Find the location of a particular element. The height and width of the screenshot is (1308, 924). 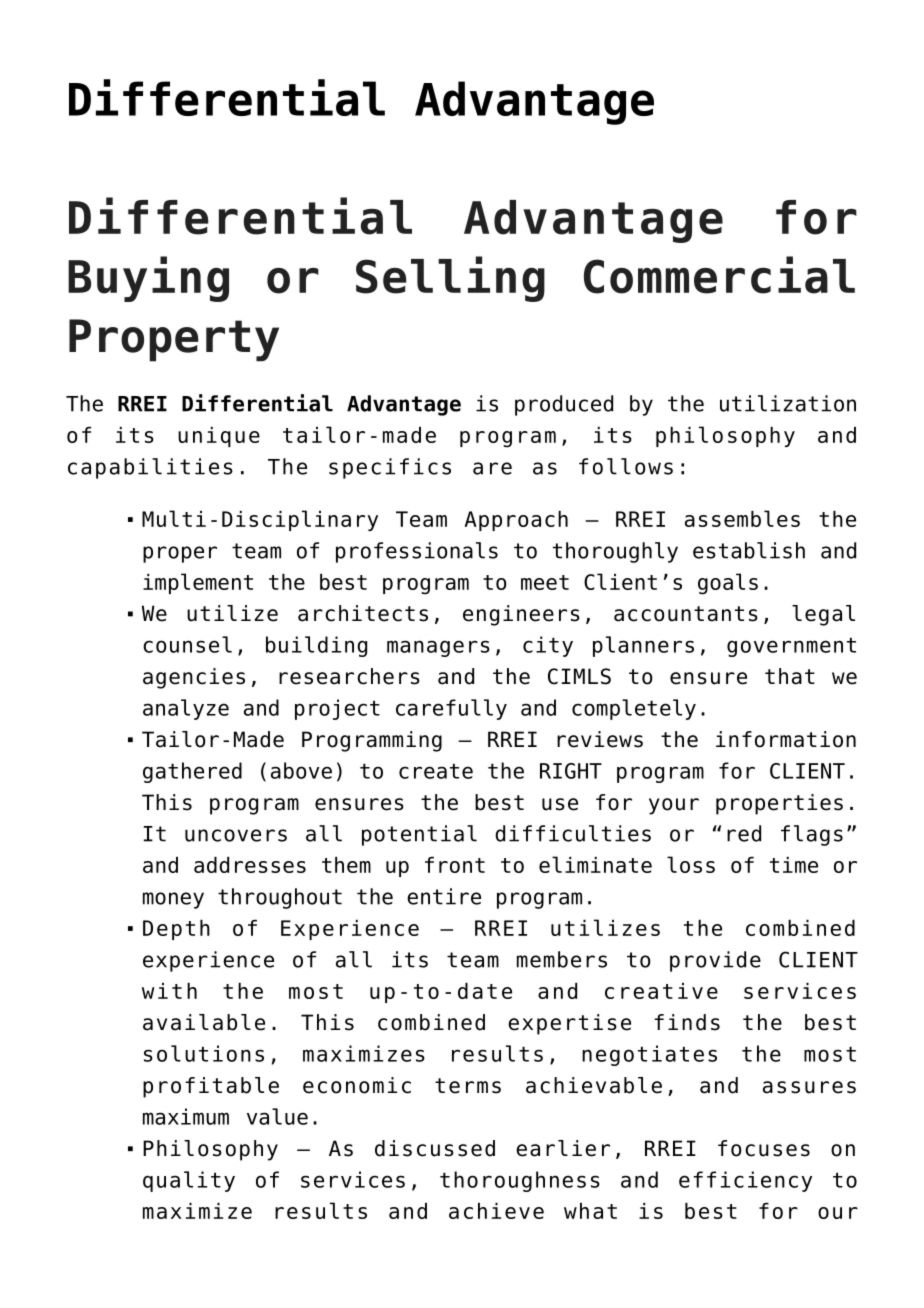

members is located at coordinates (562, 959).
